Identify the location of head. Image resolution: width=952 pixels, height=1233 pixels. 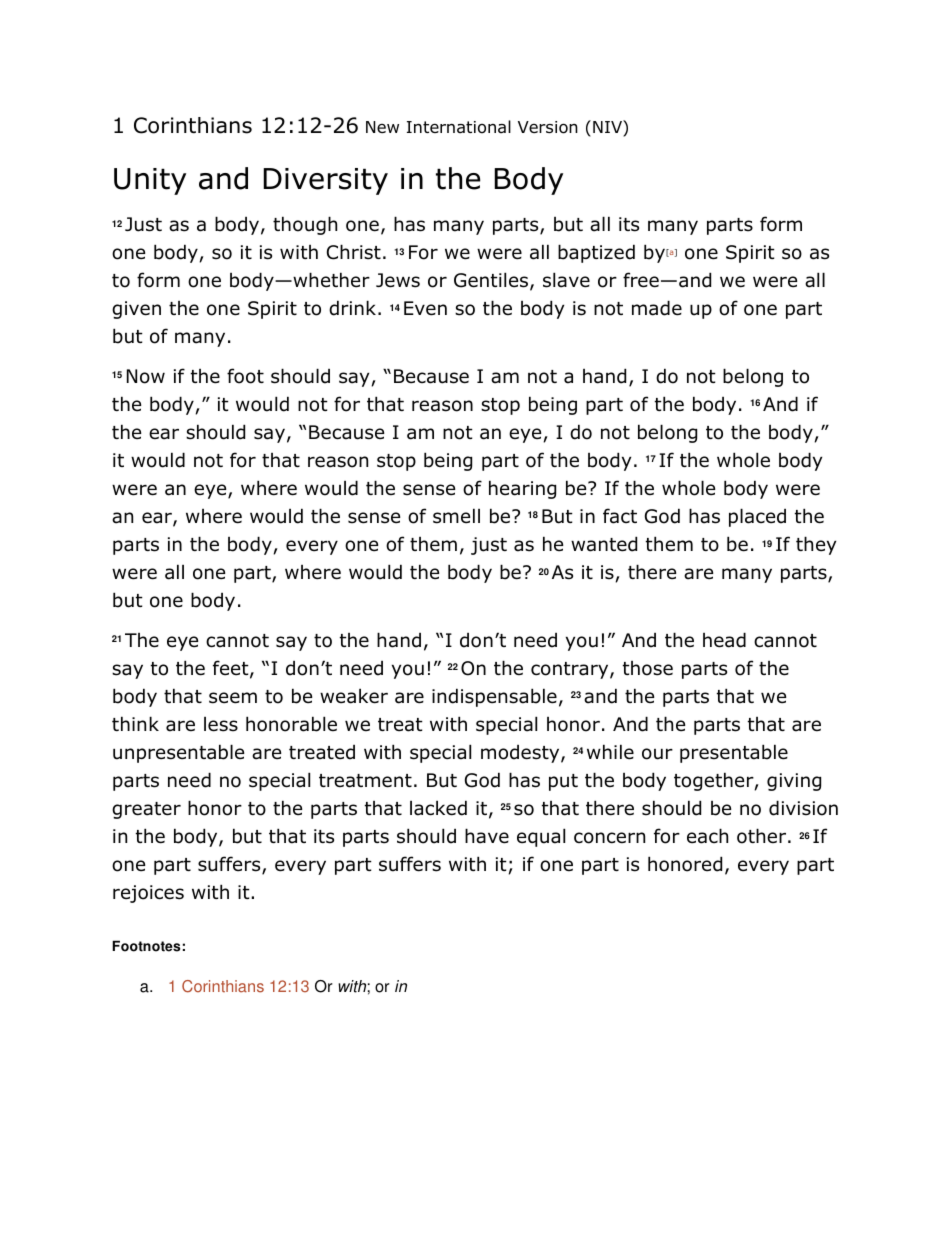
(724, 640).
